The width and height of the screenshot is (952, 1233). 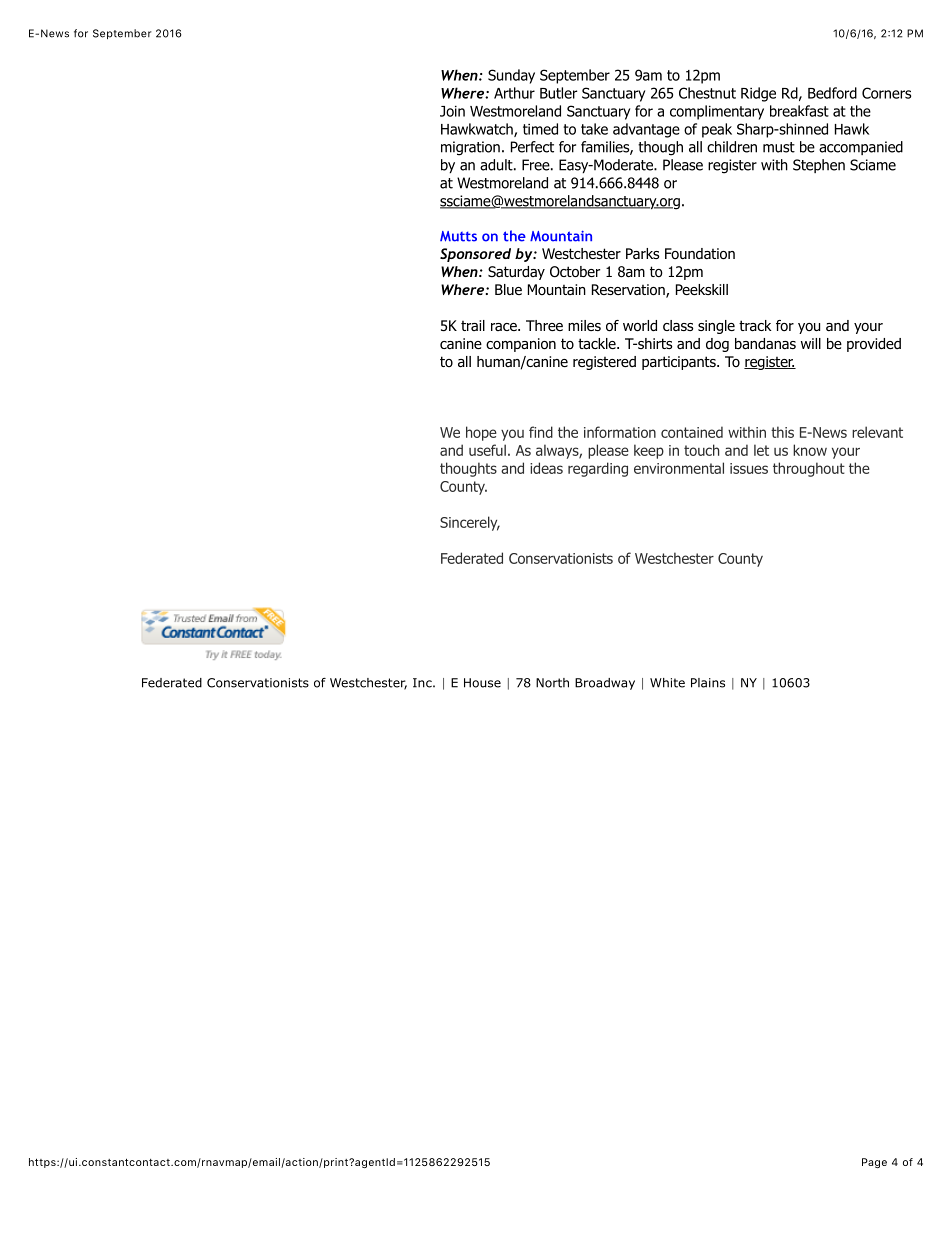 I want to click on Plains, so click(x=708, y=683).
